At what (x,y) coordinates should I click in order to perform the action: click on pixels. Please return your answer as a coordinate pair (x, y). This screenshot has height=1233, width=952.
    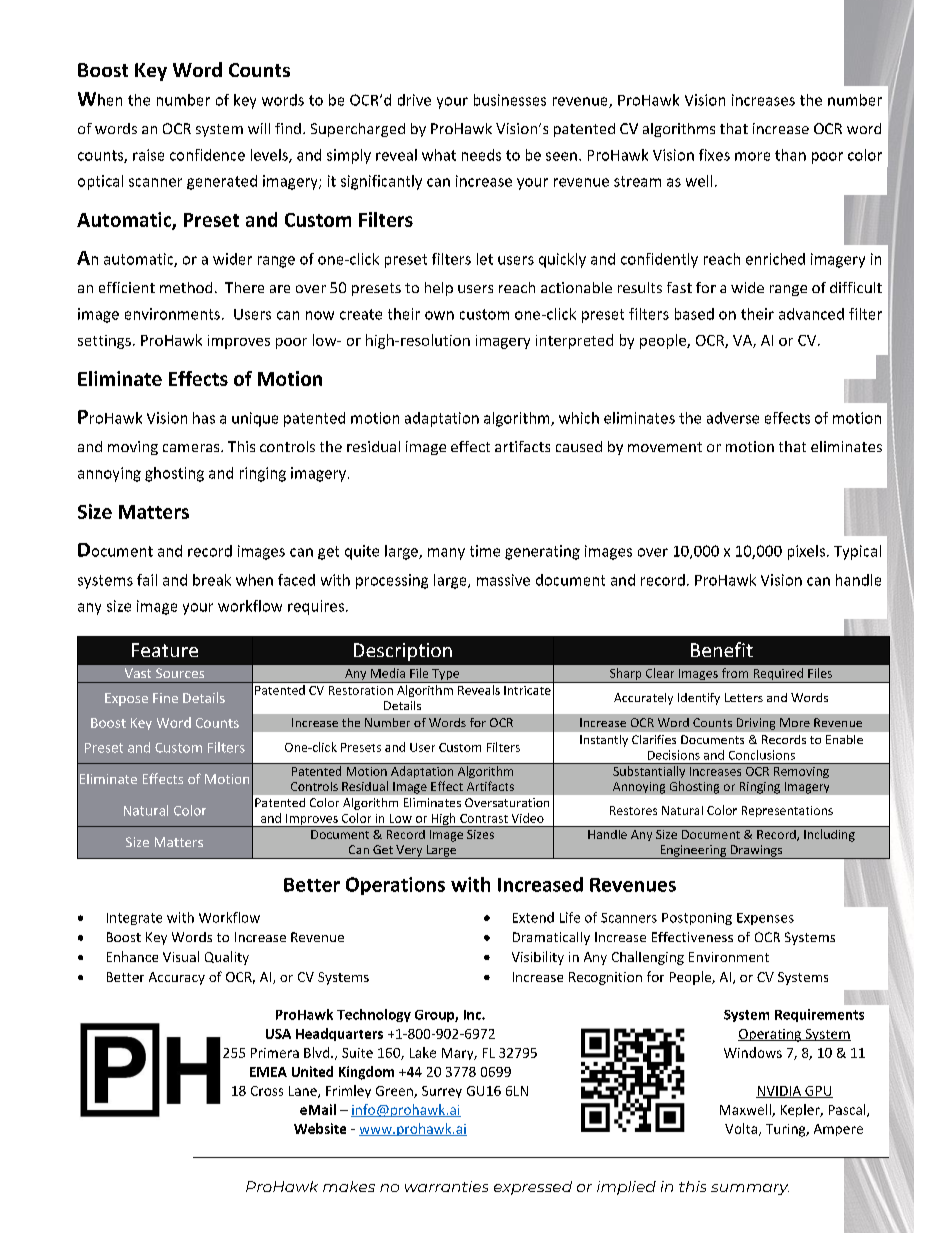
    Looking at the image, I should click on (806, 552).
